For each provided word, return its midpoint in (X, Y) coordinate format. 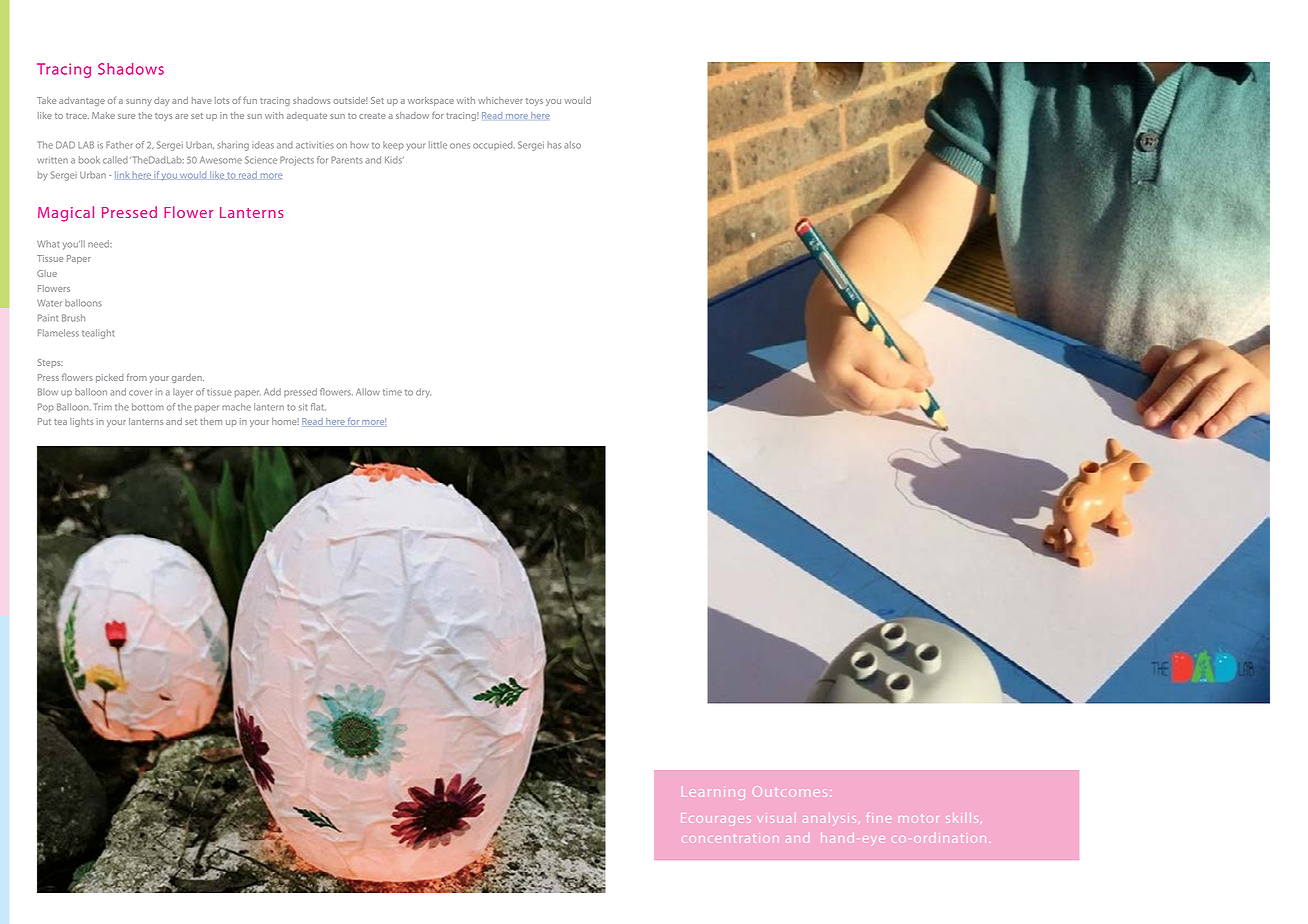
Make (103, 115)
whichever (500, 100)
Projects (297, 161)
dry (423, 393)
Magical (66, 214)
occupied (494, 145)
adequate (307, 116)
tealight (98, 334)
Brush (73, 318)
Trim (102, 406)
